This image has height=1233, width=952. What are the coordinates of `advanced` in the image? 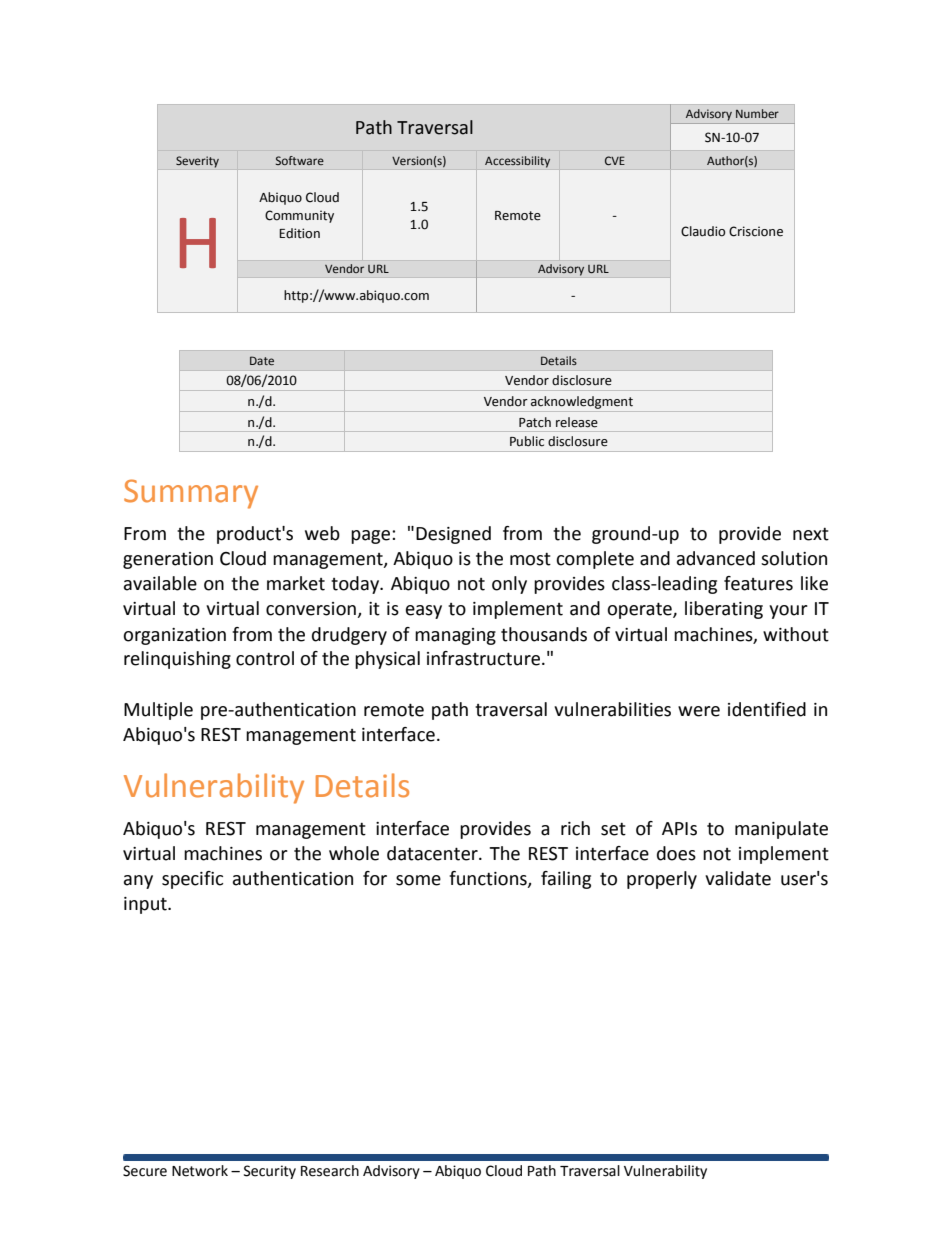 It's located at (716, 558).
